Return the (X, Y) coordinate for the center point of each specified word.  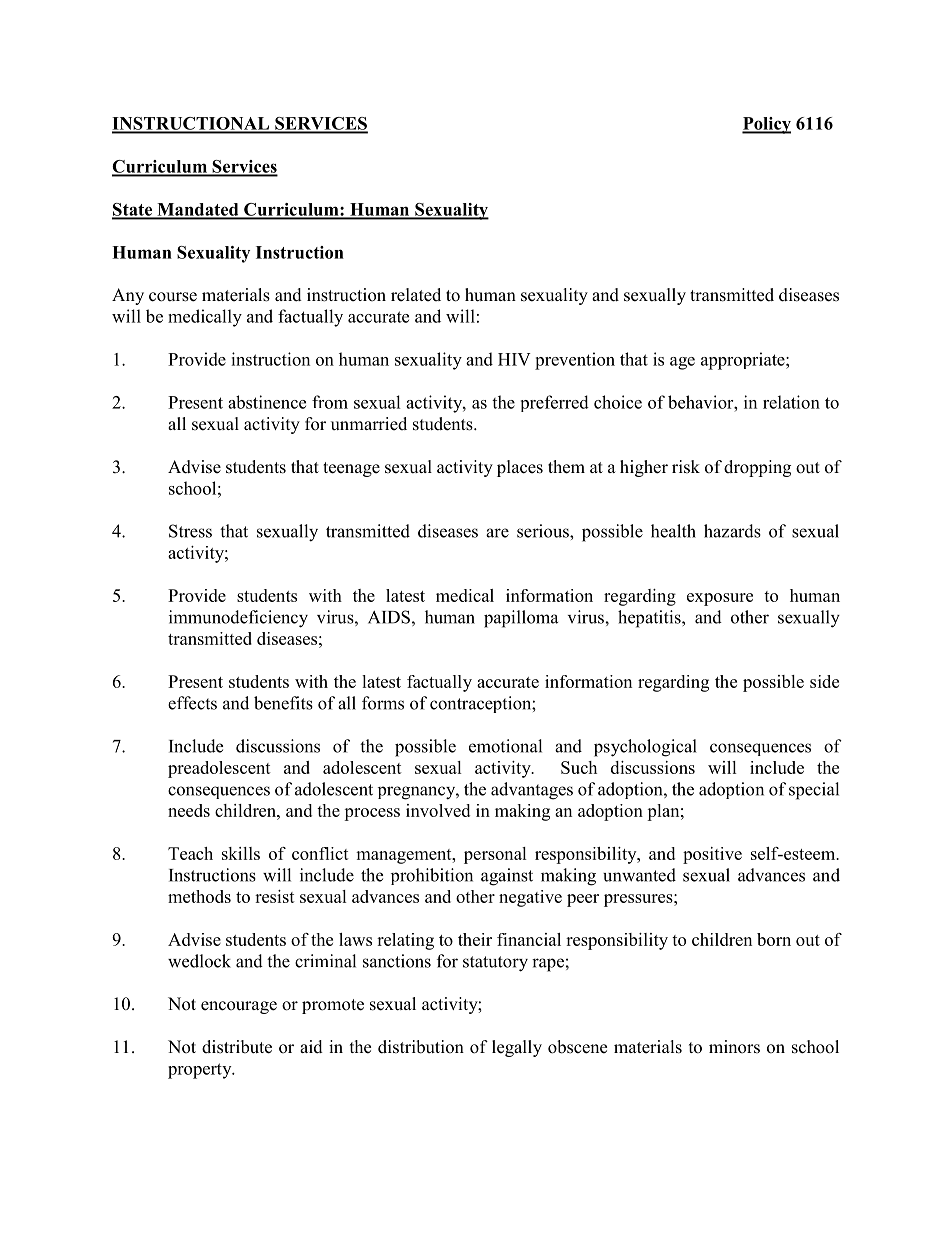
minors (734, 1047)
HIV (514, 359)
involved (438, 810)
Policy (766, 125)
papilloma (521, 619)
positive (712, 855)
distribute (237, 1047)
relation (791, 402)
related (416, 295)
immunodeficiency (238, 619)
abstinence (267, 402)
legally (517, 1048)
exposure (720, 599)
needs (189, 810)
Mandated (198, 210)
